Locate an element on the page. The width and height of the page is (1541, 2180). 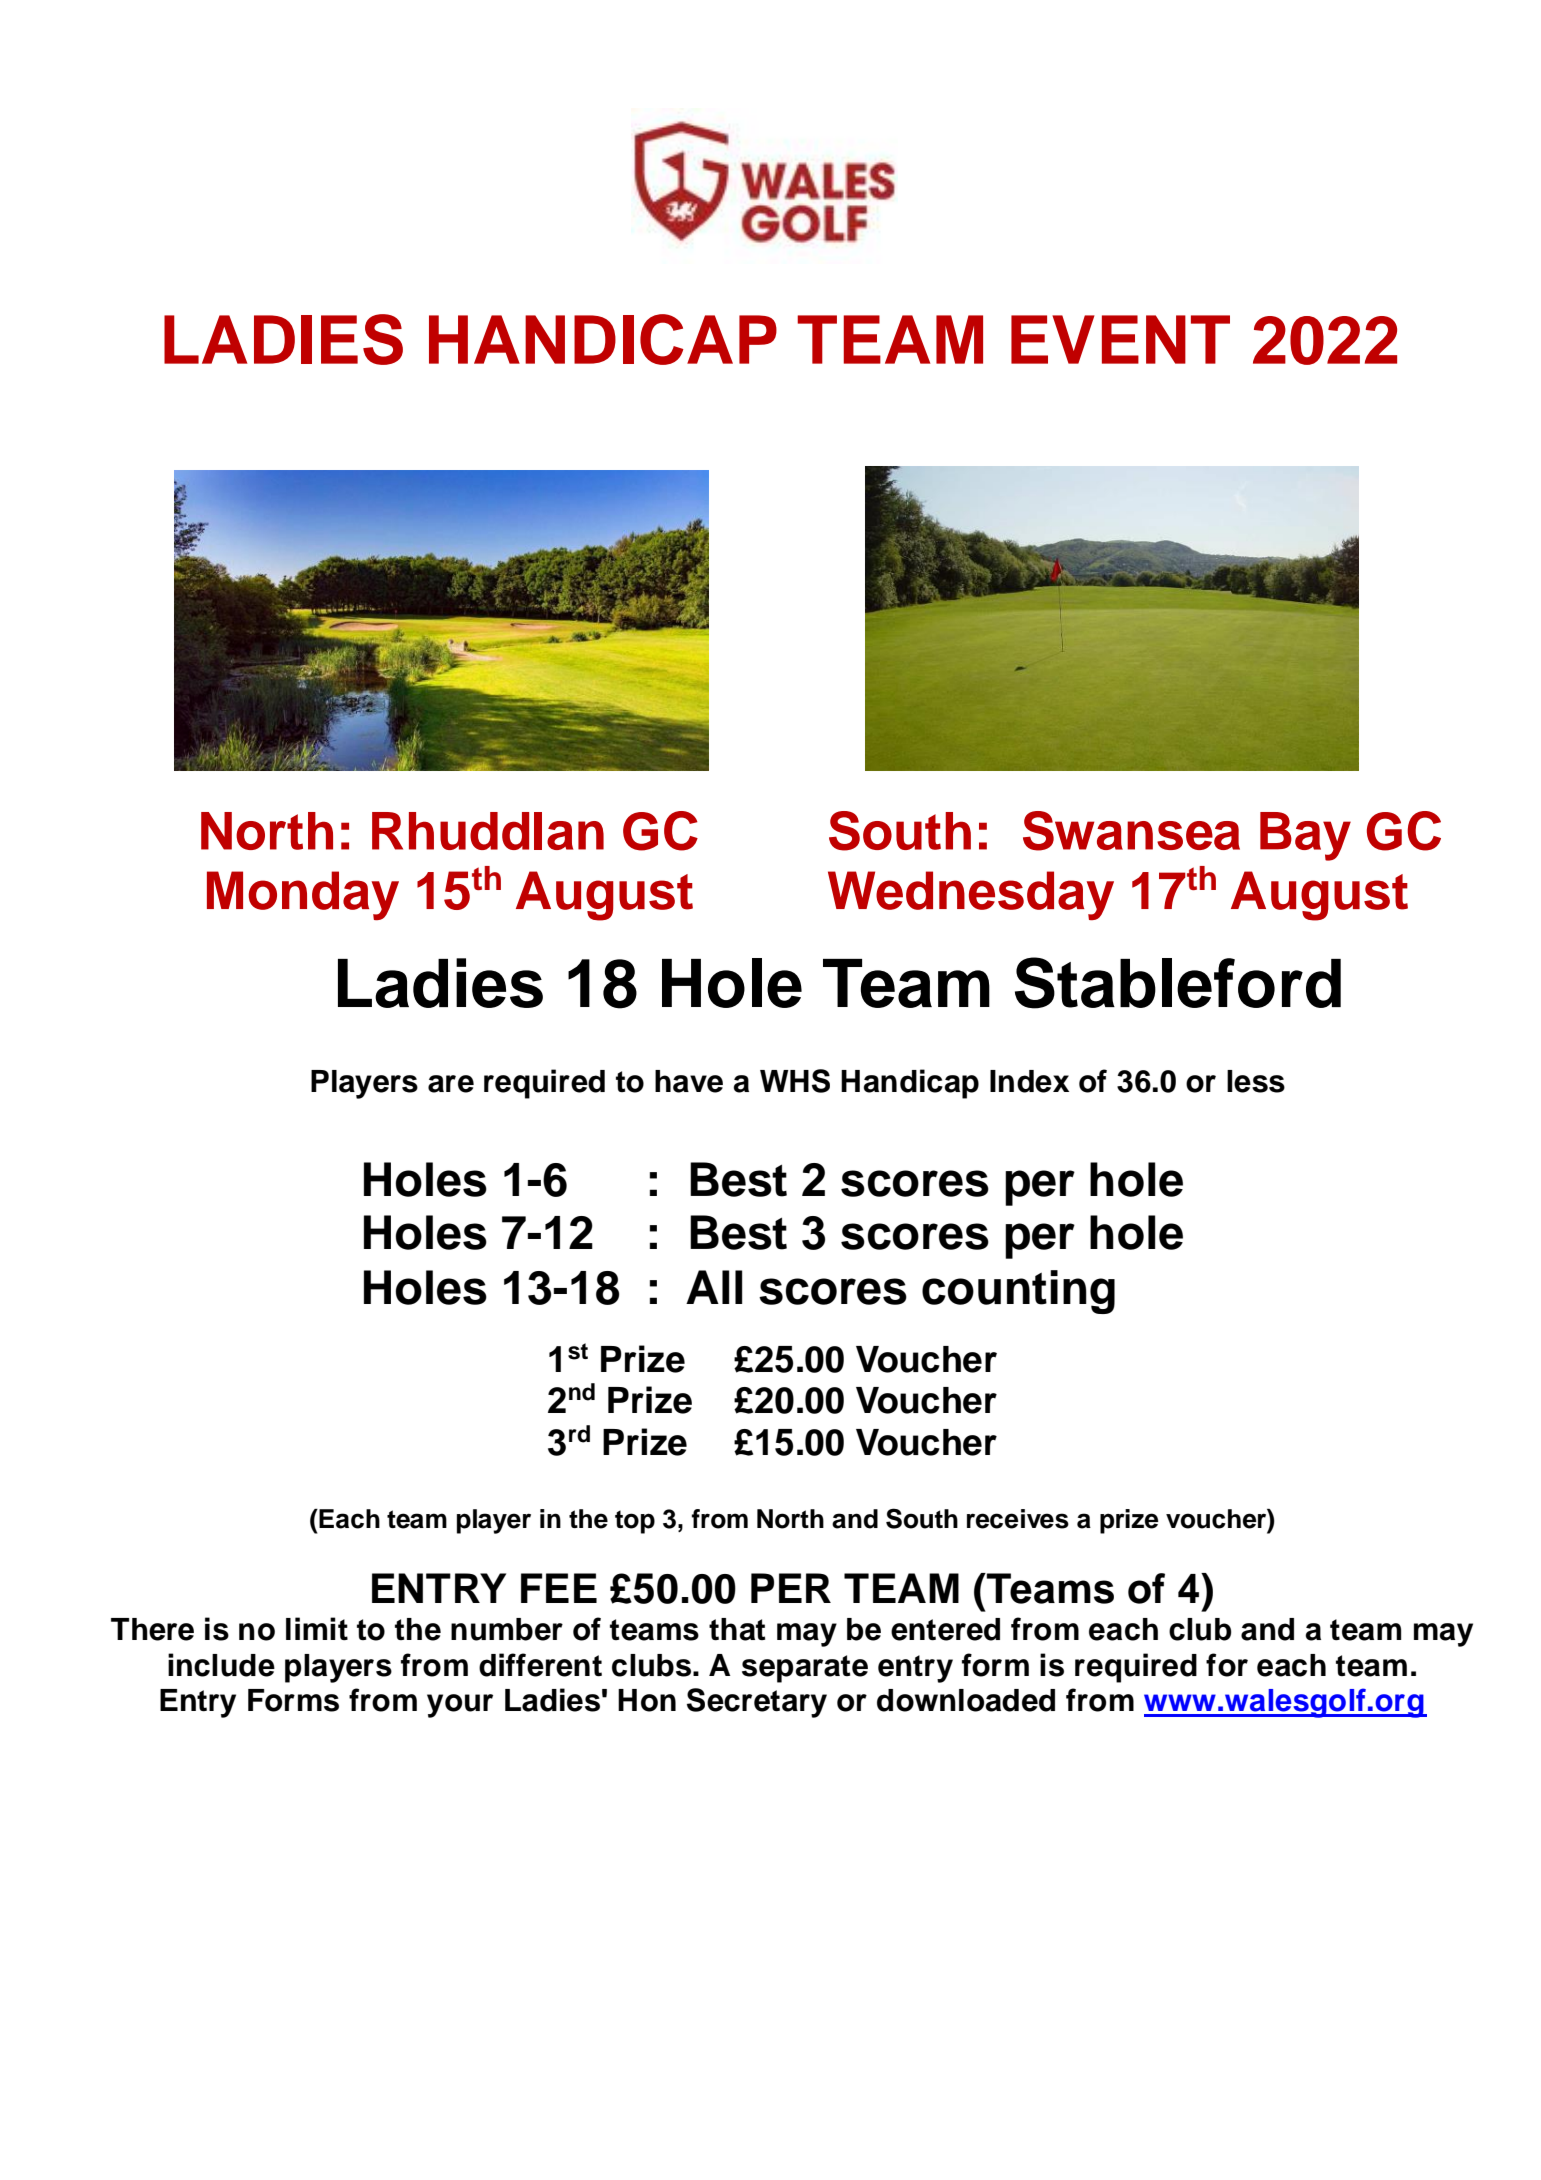
are is located at coordinates (451, 1084).
